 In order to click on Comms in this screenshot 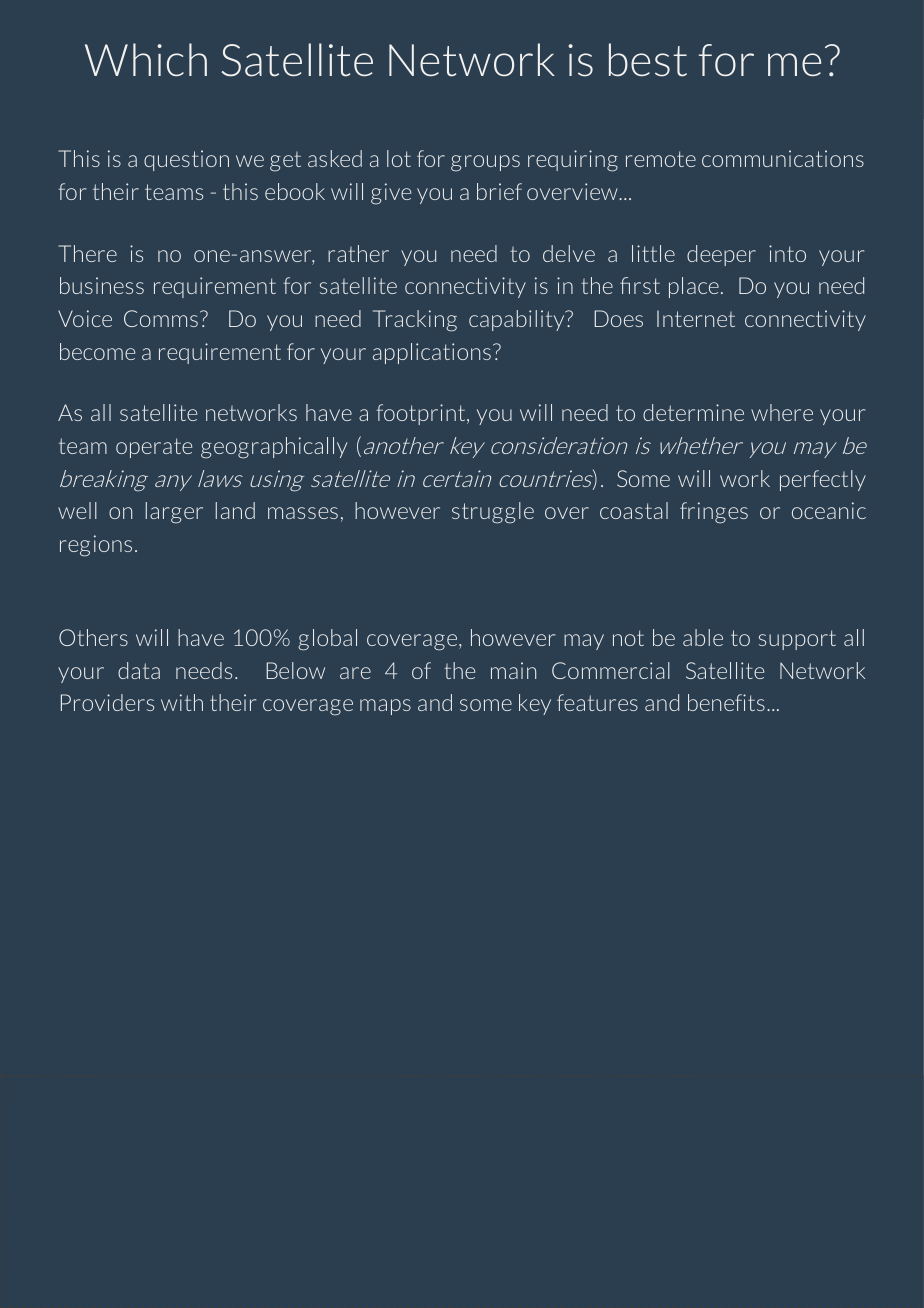, I will do `click(161, 318)`.
